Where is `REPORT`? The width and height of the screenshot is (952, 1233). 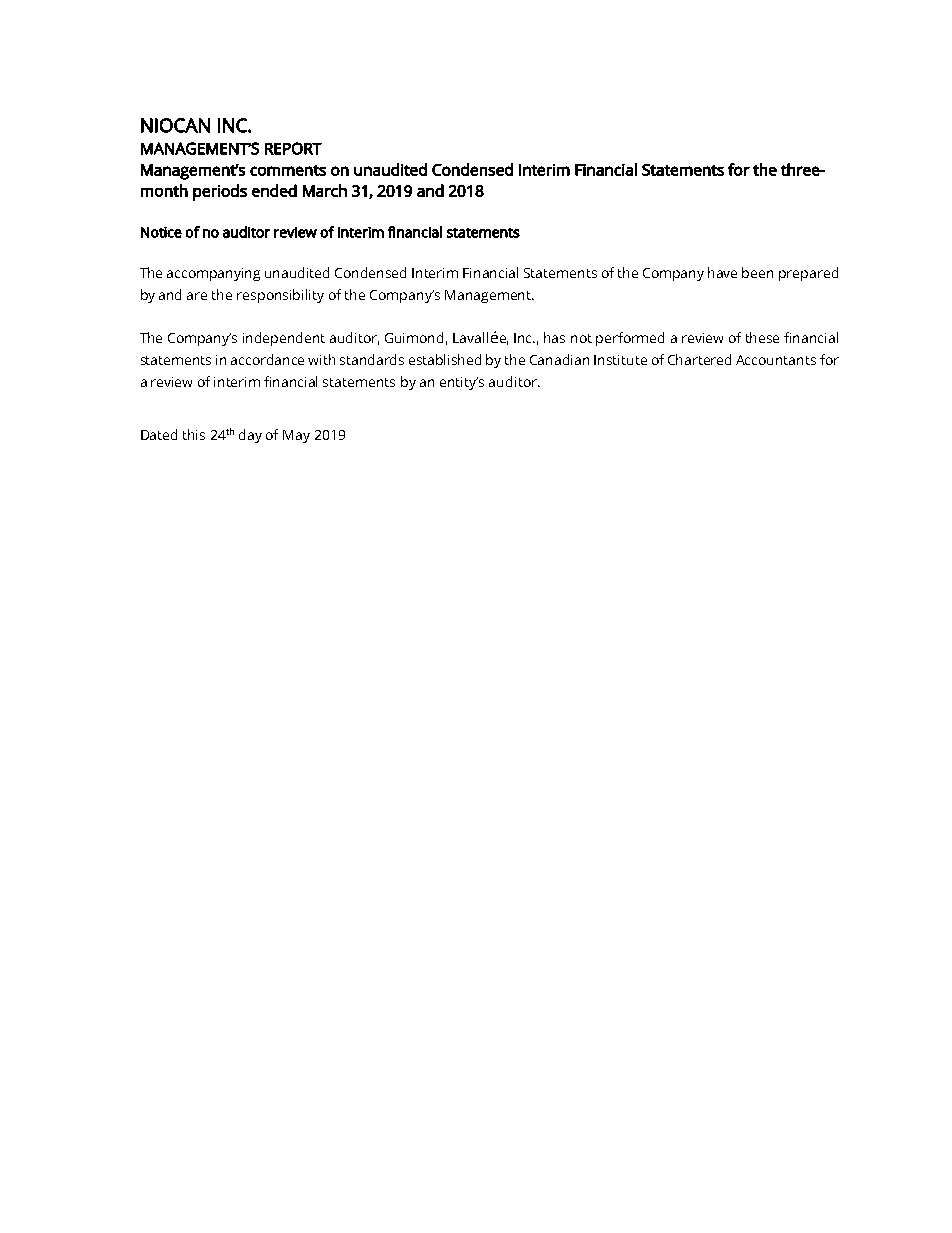
REPORT is located at coordinates (293, 148).
